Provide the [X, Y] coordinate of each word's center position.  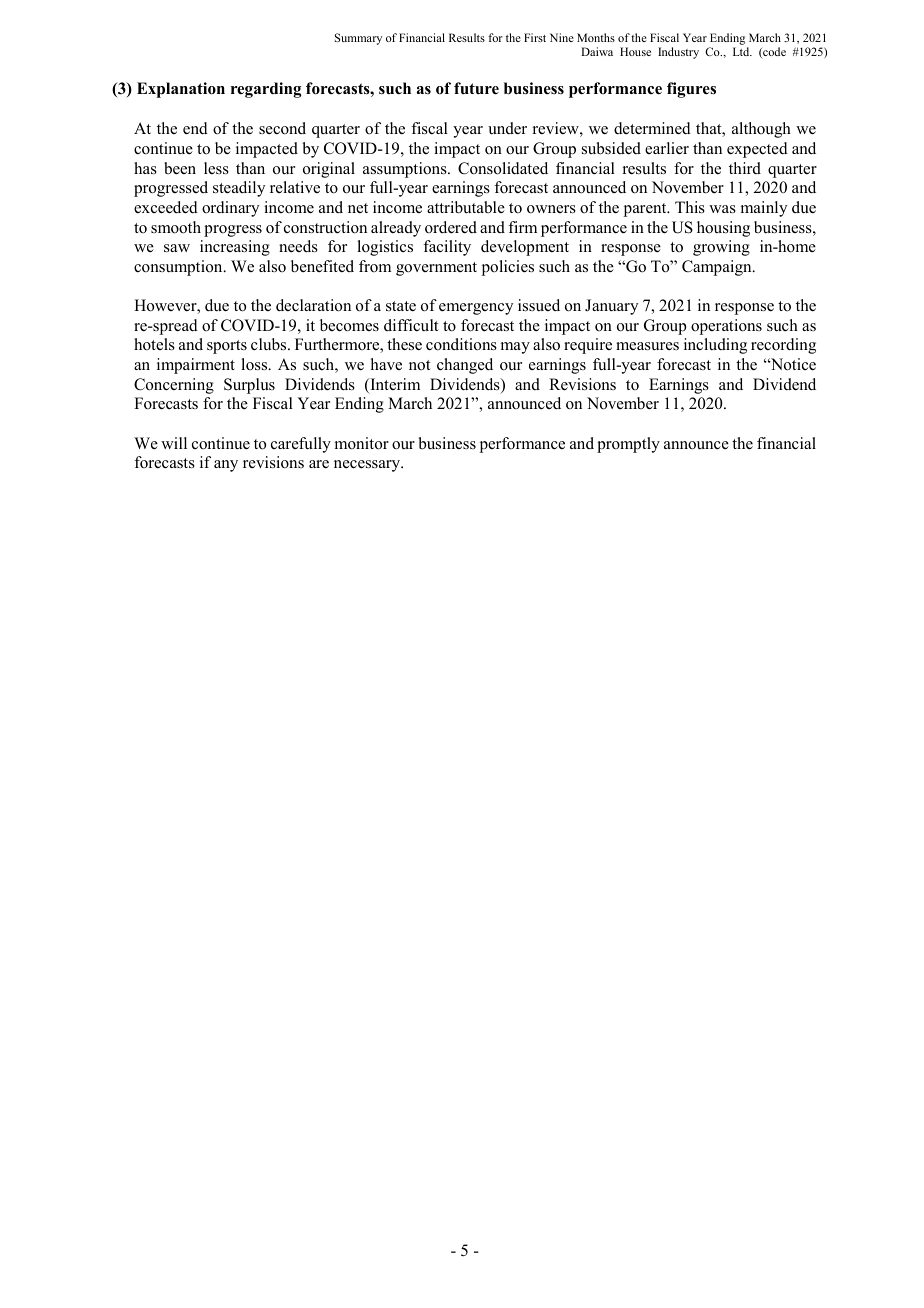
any [226, 466]
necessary [368, 466]
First [535, 37]
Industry [678, 53]
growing [721, 248]
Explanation [181, 90]
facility [447, 248]
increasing [235, 248]
